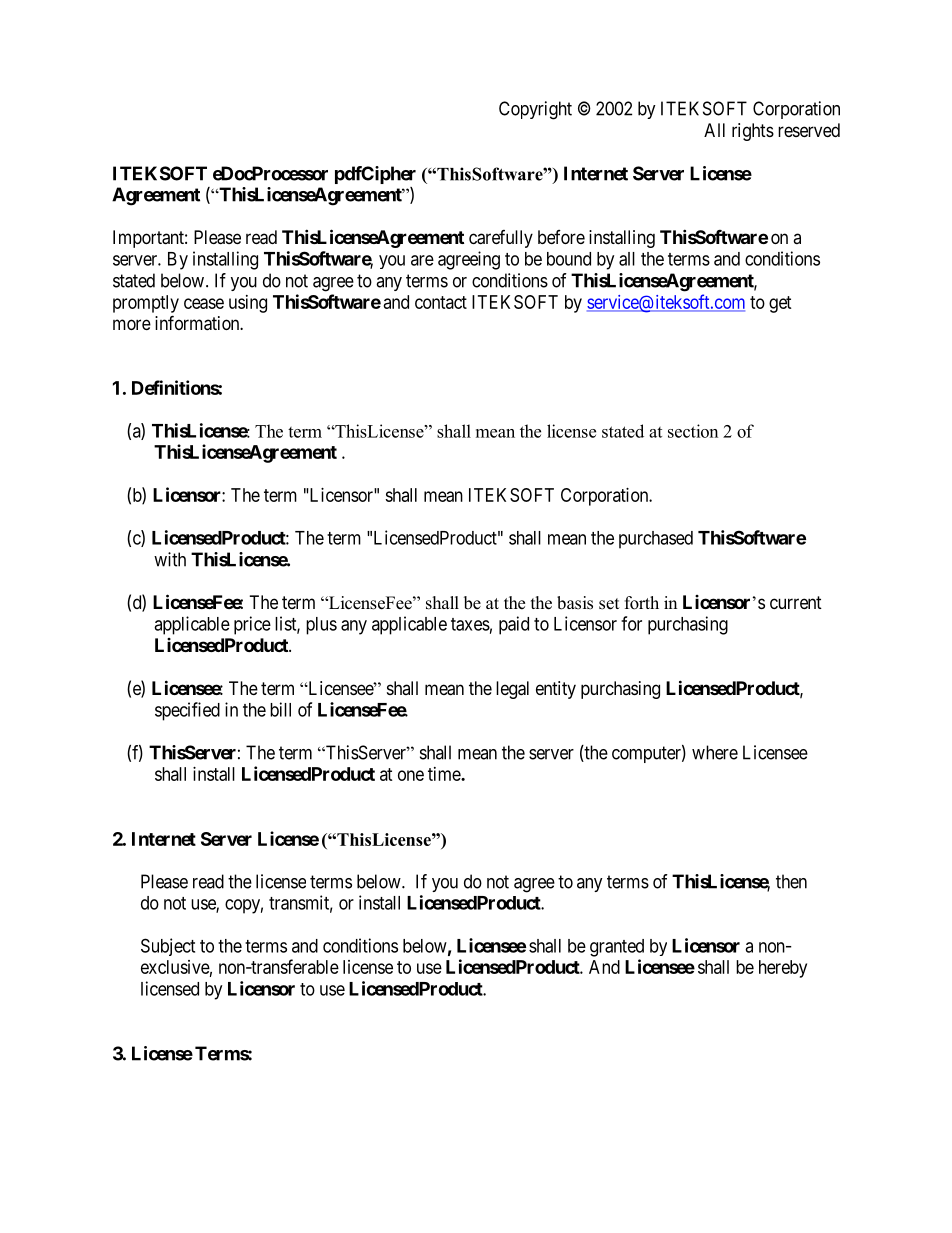 This image has height=1233, width=952. What do you see at coordinates (501, 239) in the image?
I see `carefully` at bounding box center [501, 239].
